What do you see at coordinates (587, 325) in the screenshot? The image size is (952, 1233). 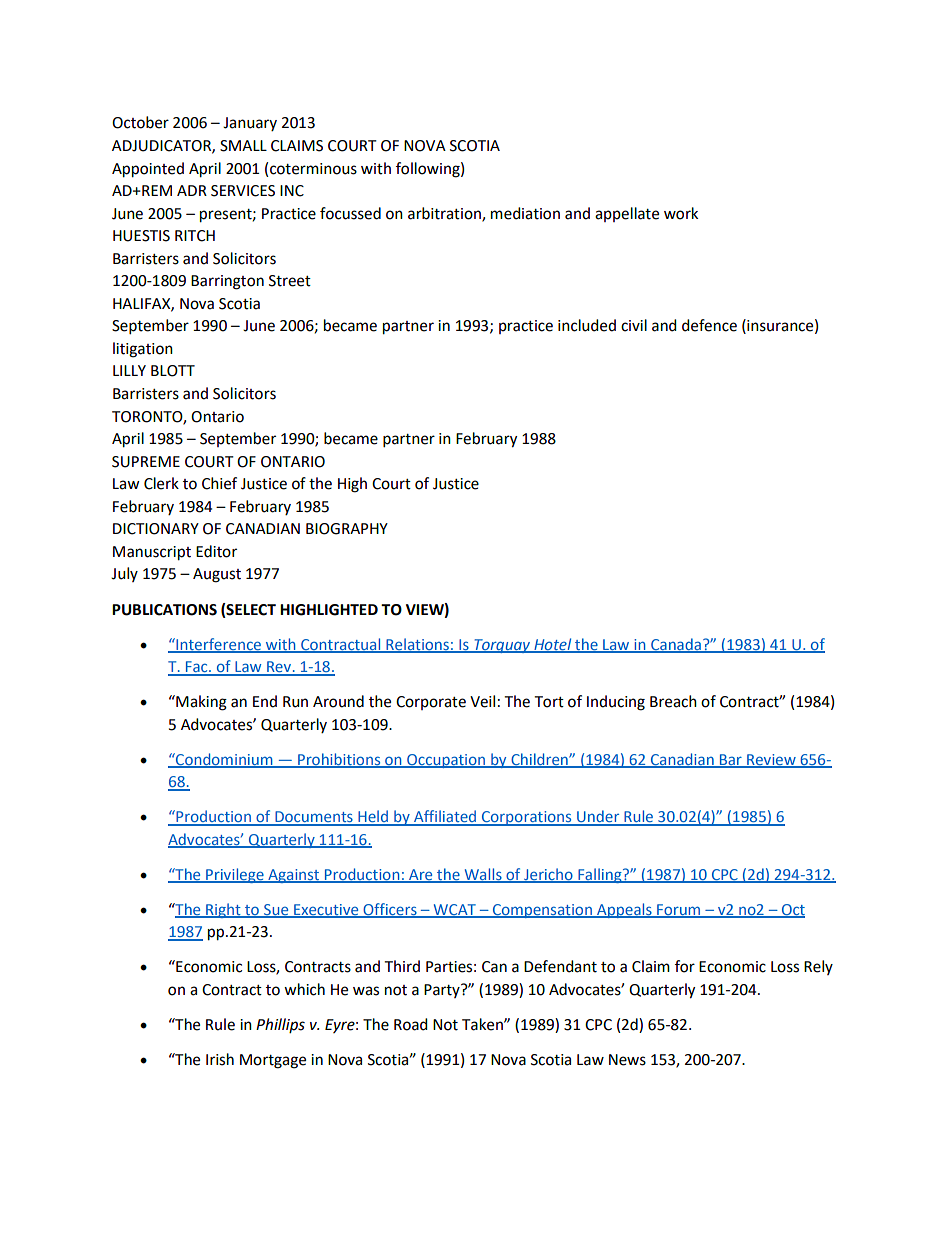 I see `included` at bounding box center [587, 325].
